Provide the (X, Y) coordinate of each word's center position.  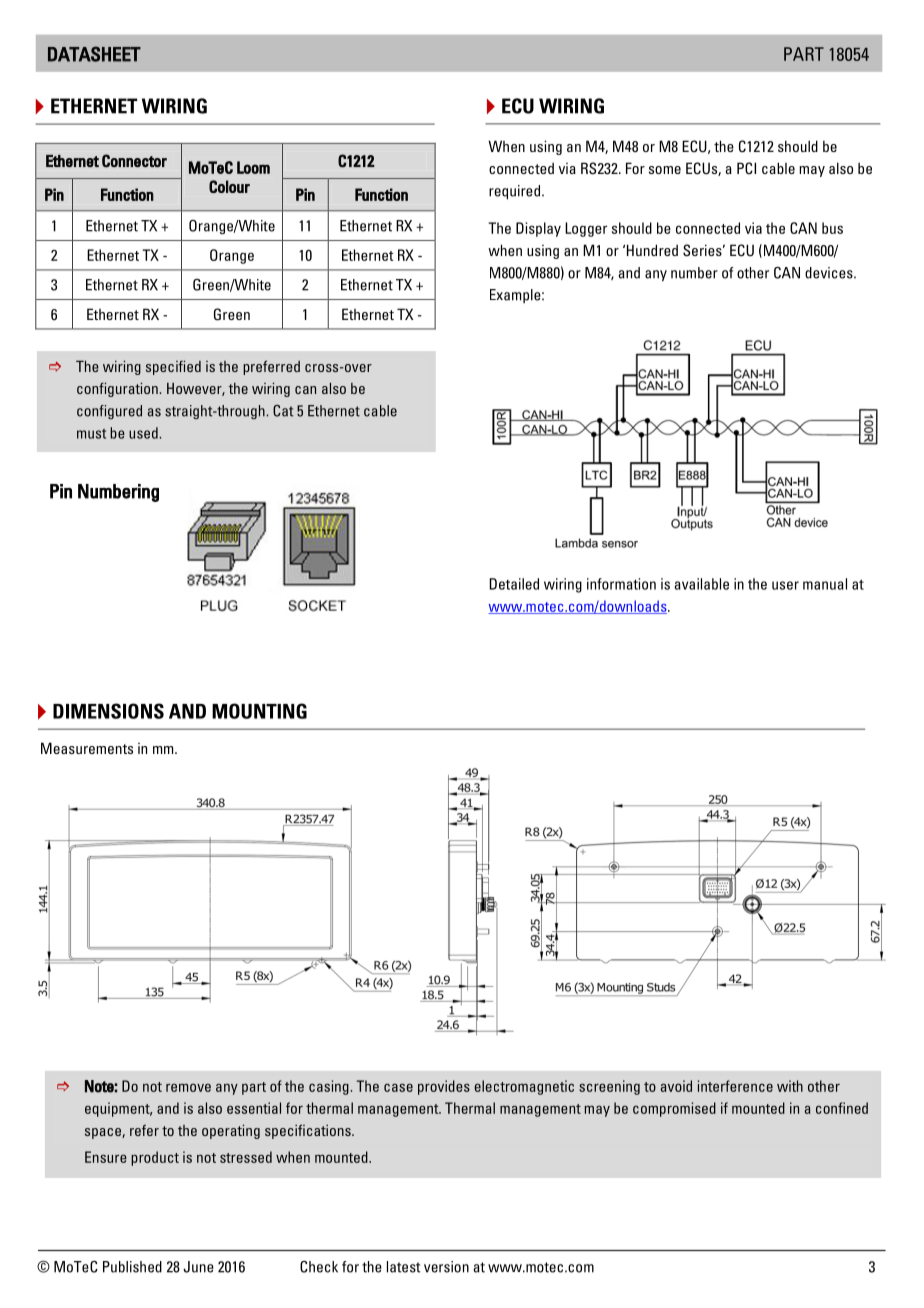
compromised (674, 1109)
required (514, 192)
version (446, 1267)
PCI (746, 168)
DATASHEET (94, 54)
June (198, 1267)
